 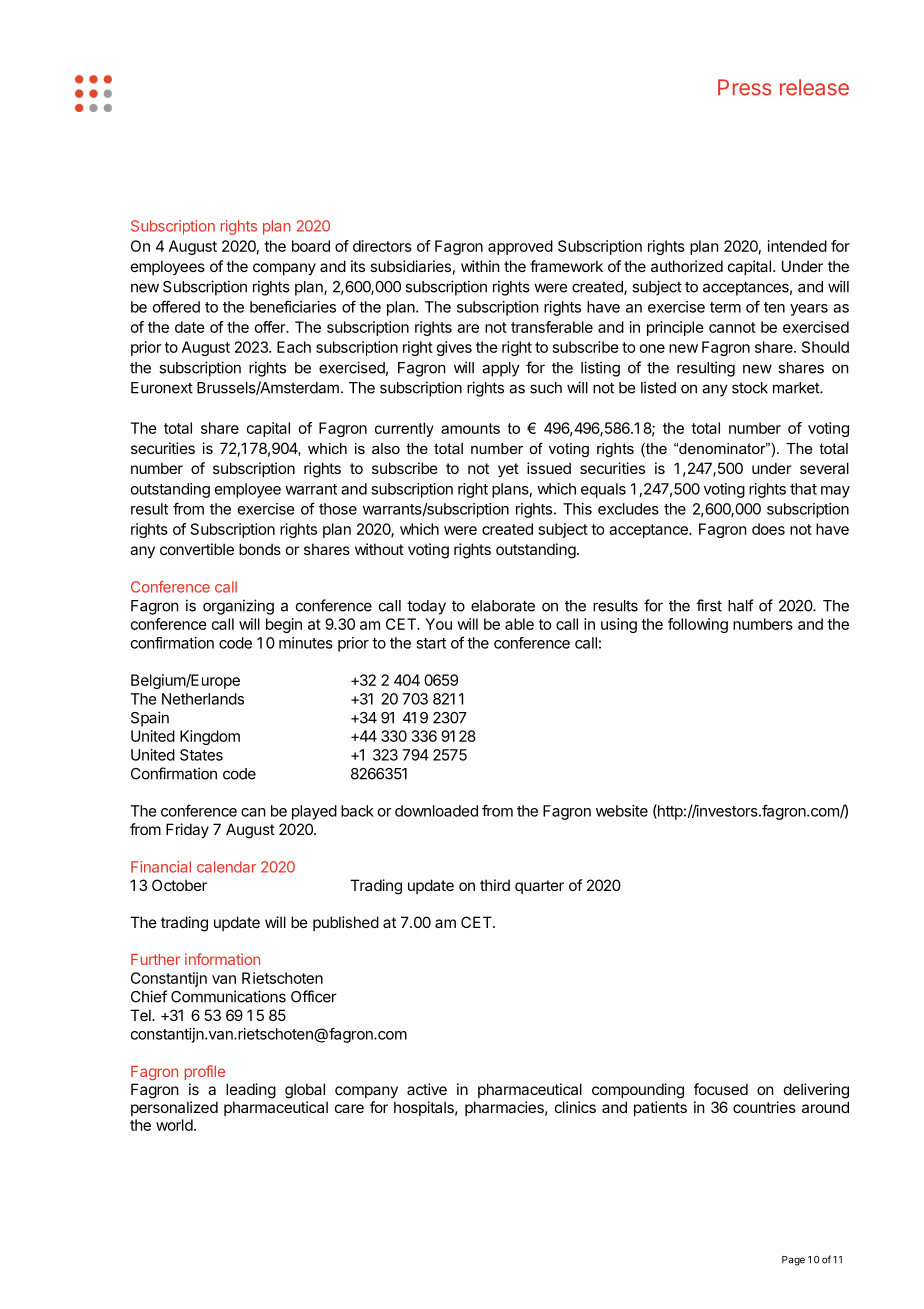 What do you see at coordinates (793, 1261) in the screenshot?
I see `Page` at bounding box center [793, 1261].
